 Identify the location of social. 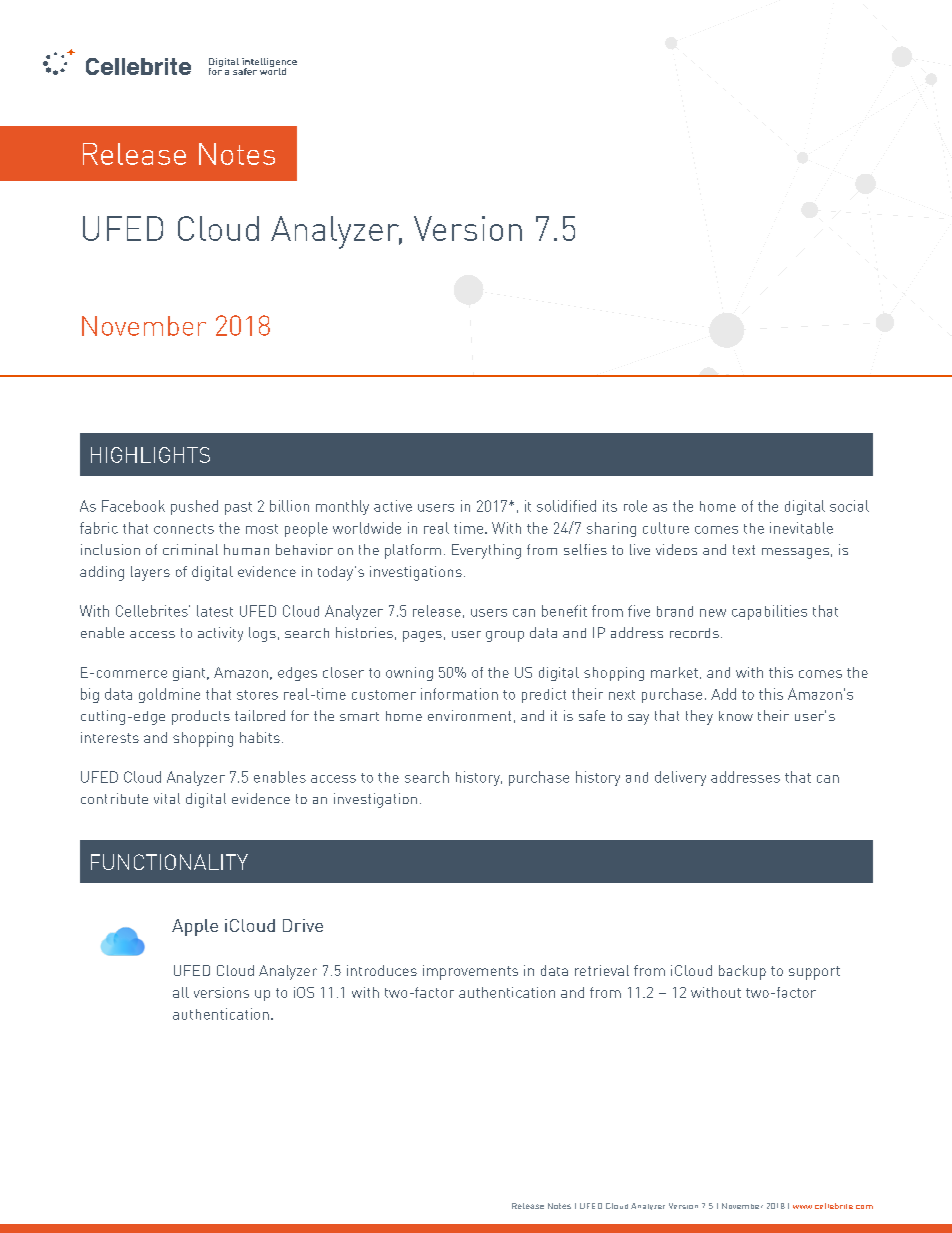
(849, 506).
